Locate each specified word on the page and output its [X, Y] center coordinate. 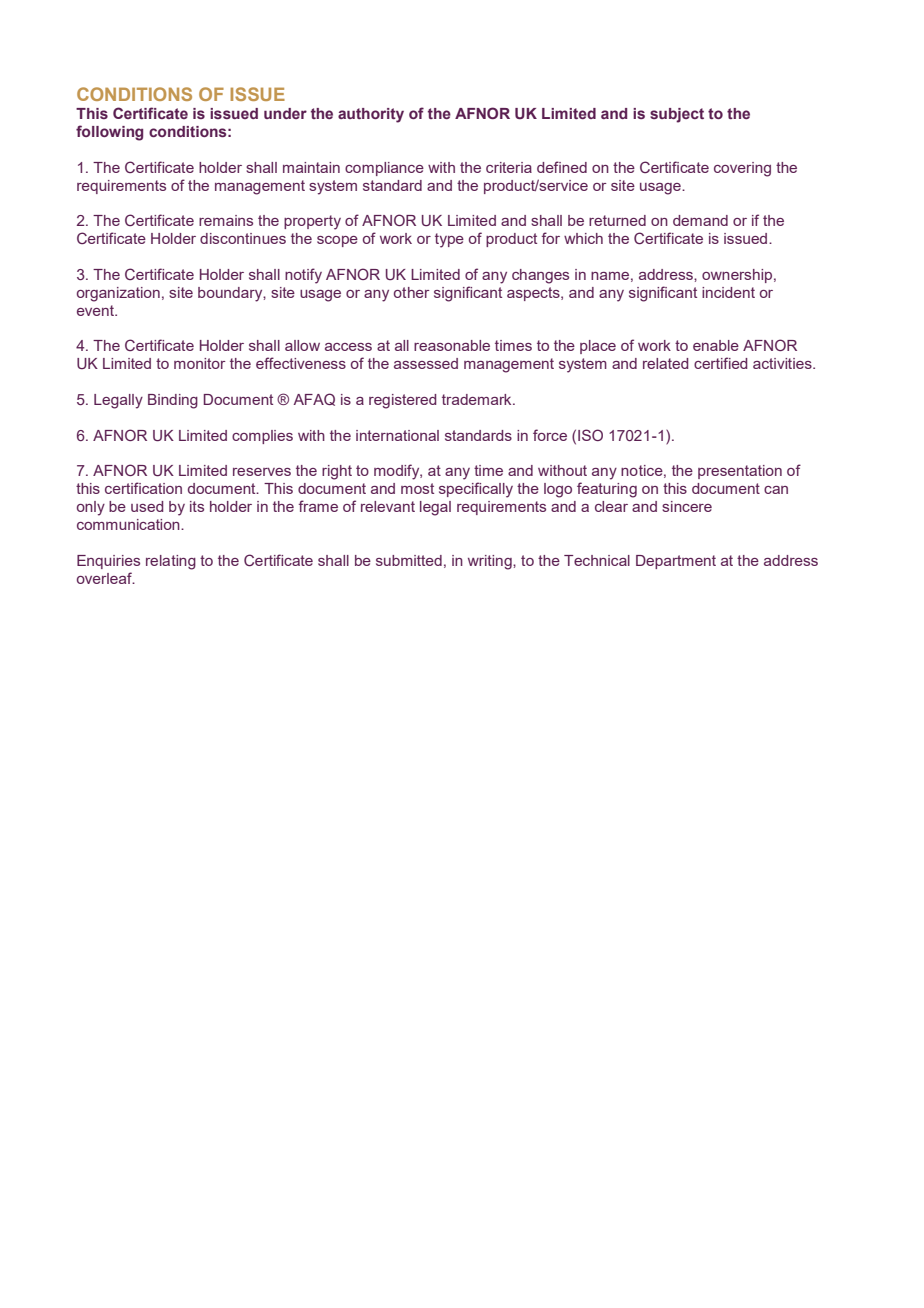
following [109, 133]
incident [728, 292]
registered [402, 401]
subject [677, 115]
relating [171, 562]
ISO [590, 435]
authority [371, 115]
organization [118, 294]
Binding [173, 401]
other [412, 292]
